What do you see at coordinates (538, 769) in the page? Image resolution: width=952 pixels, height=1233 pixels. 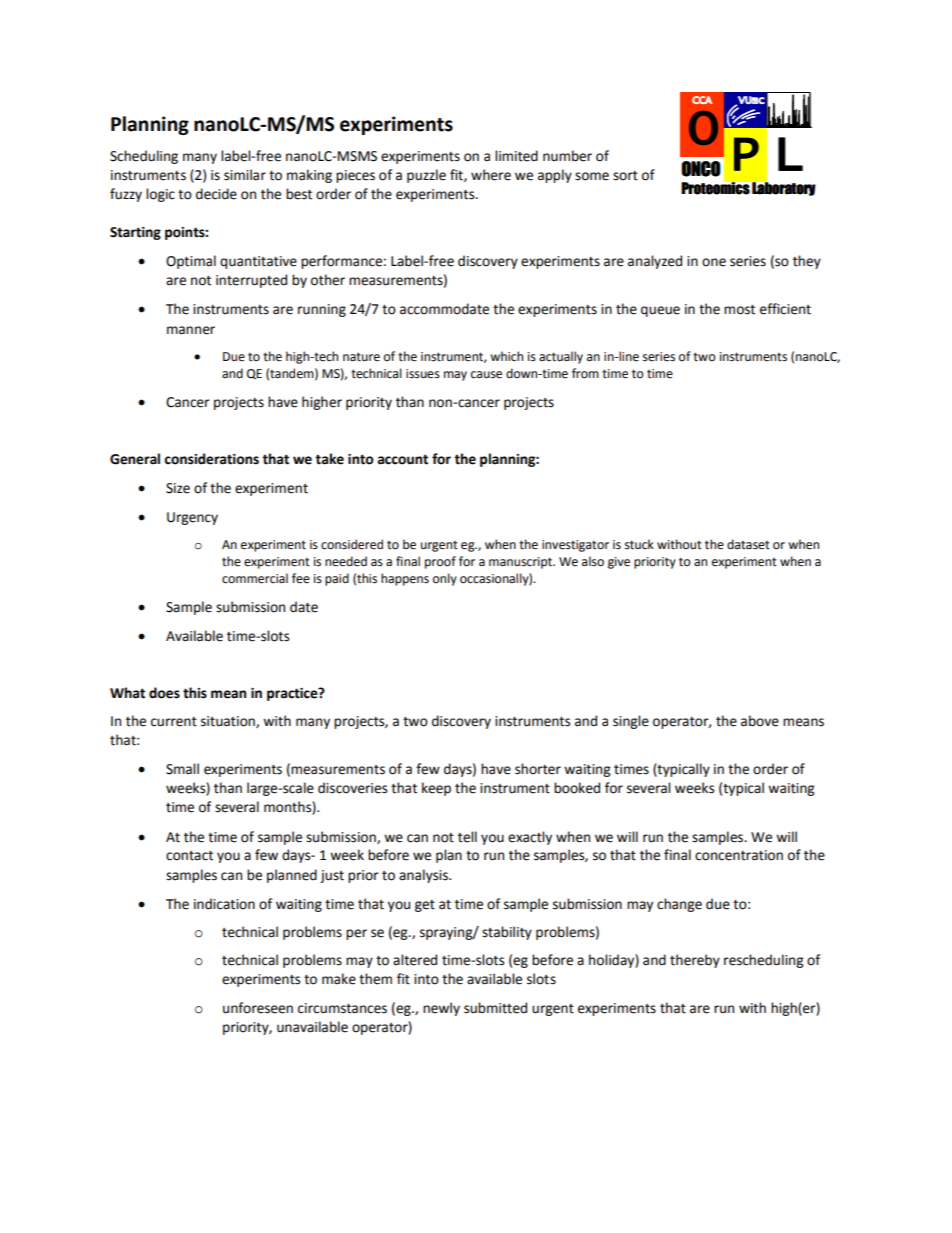 I see `shorter` at bounding box center [538, 769].
